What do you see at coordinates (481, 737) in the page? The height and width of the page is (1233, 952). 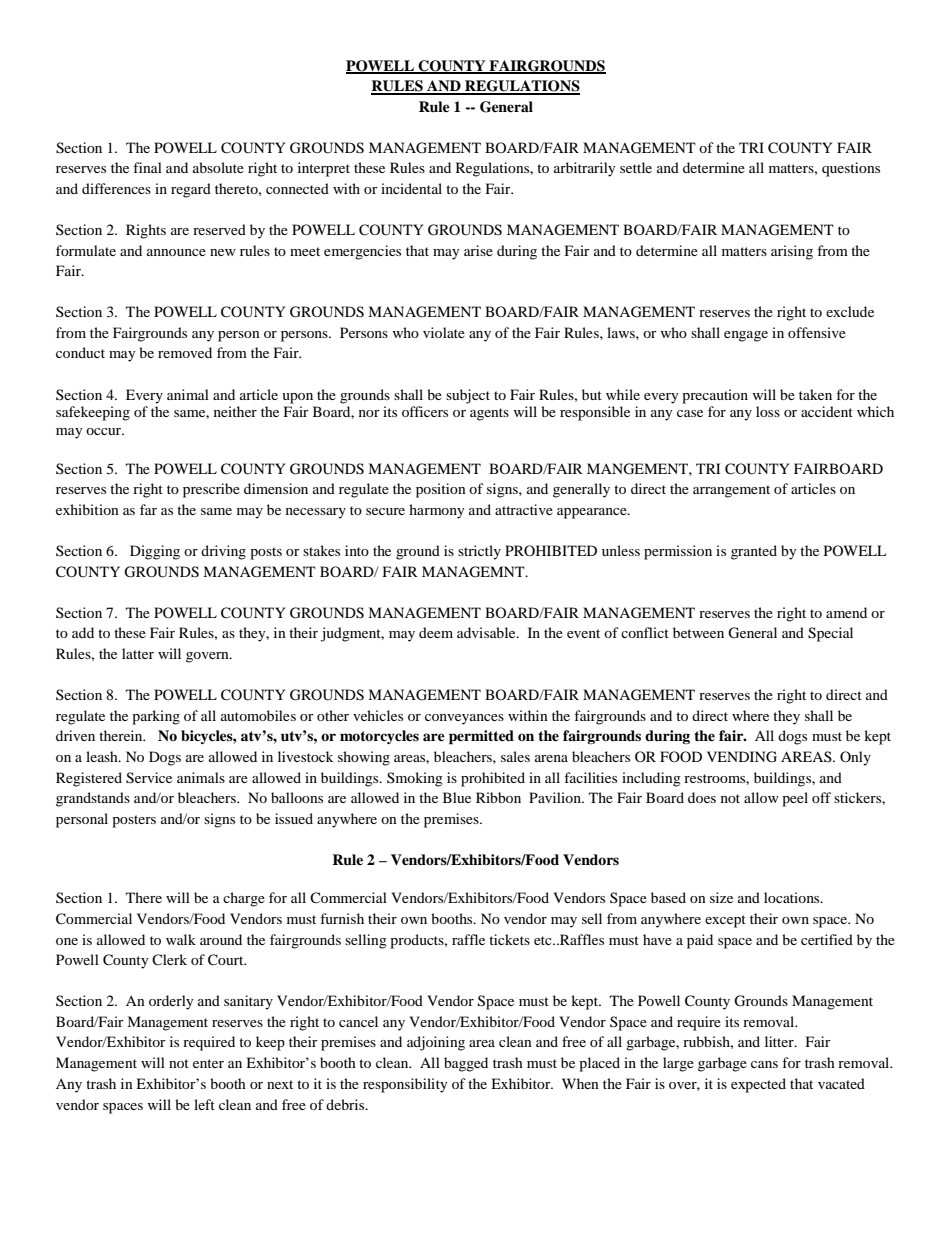 I see `permitted` at bounding box center [481, 737].
